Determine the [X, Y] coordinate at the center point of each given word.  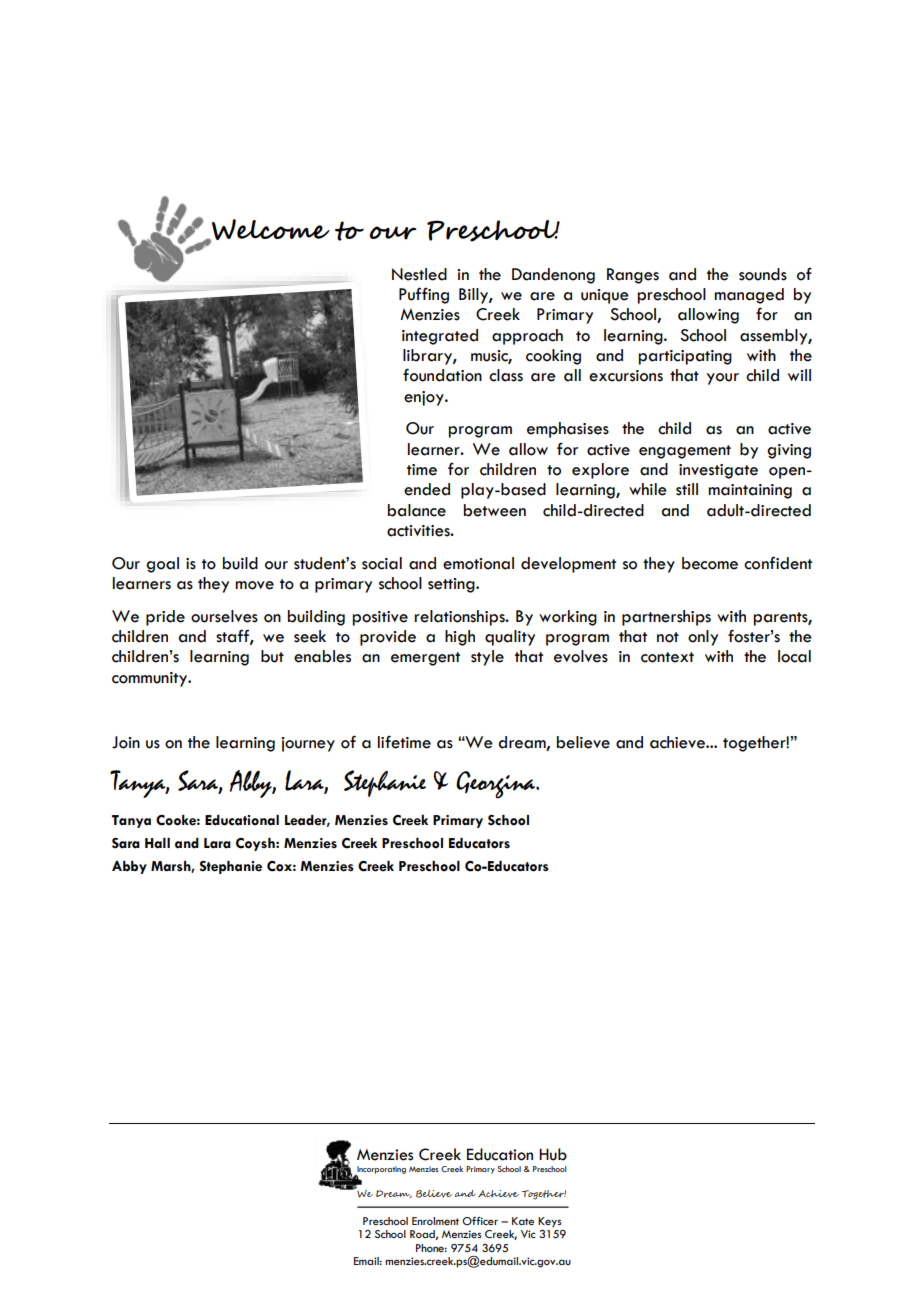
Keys [550, 1222]
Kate [523, 1221]
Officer [480, 1221]
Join [126, 742]
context [667, 657]
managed [749, 296]
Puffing [424, 295]
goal [162, 565]
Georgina [497, 785]
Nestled [419, 274]
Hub [553, 1154]
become [710, 563]
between [495, 510]
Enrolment [435, 1221]
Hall [157, 843]
